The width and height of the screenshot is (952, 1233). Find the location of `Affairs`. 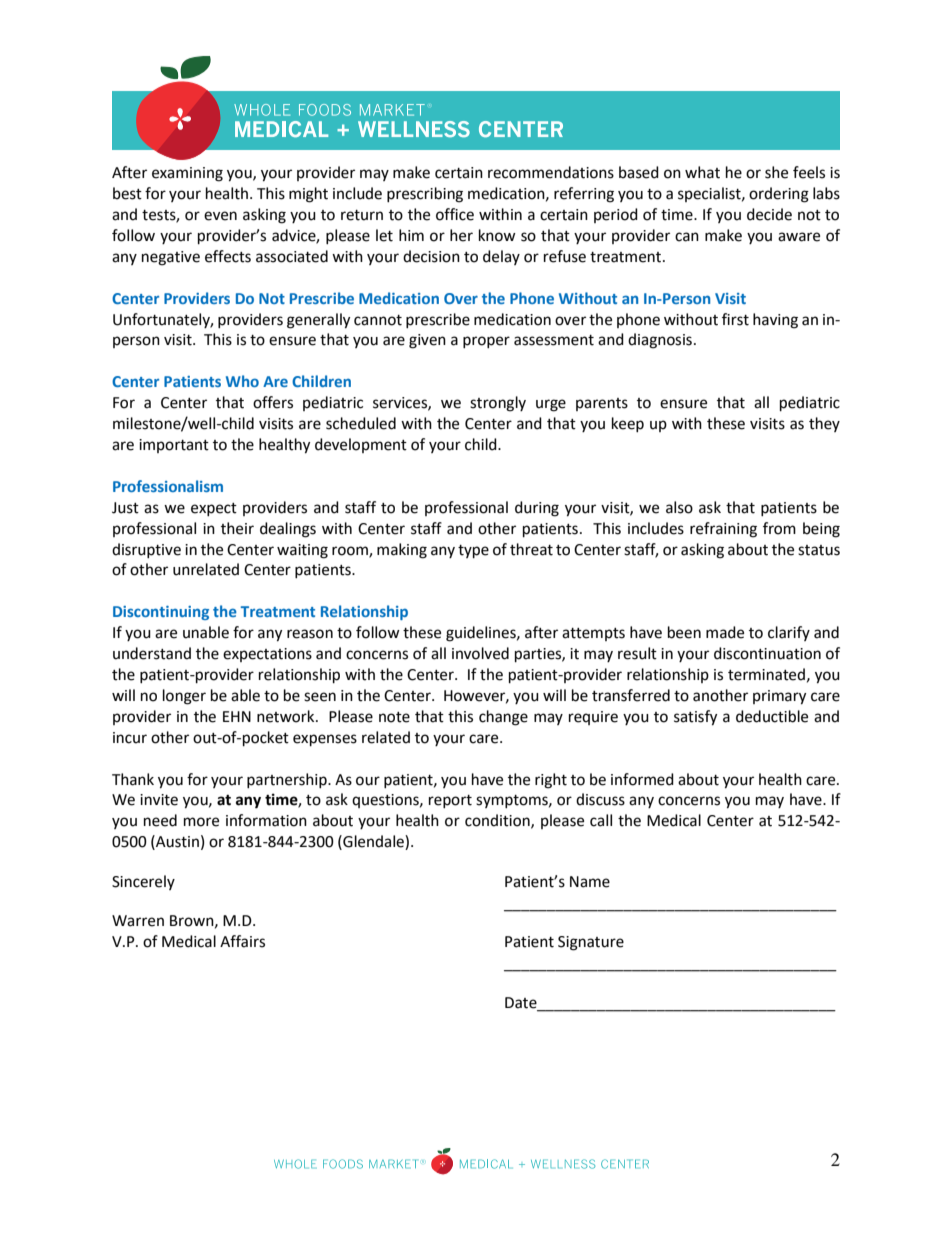

Affairs is located at coordinates (242, 941).
